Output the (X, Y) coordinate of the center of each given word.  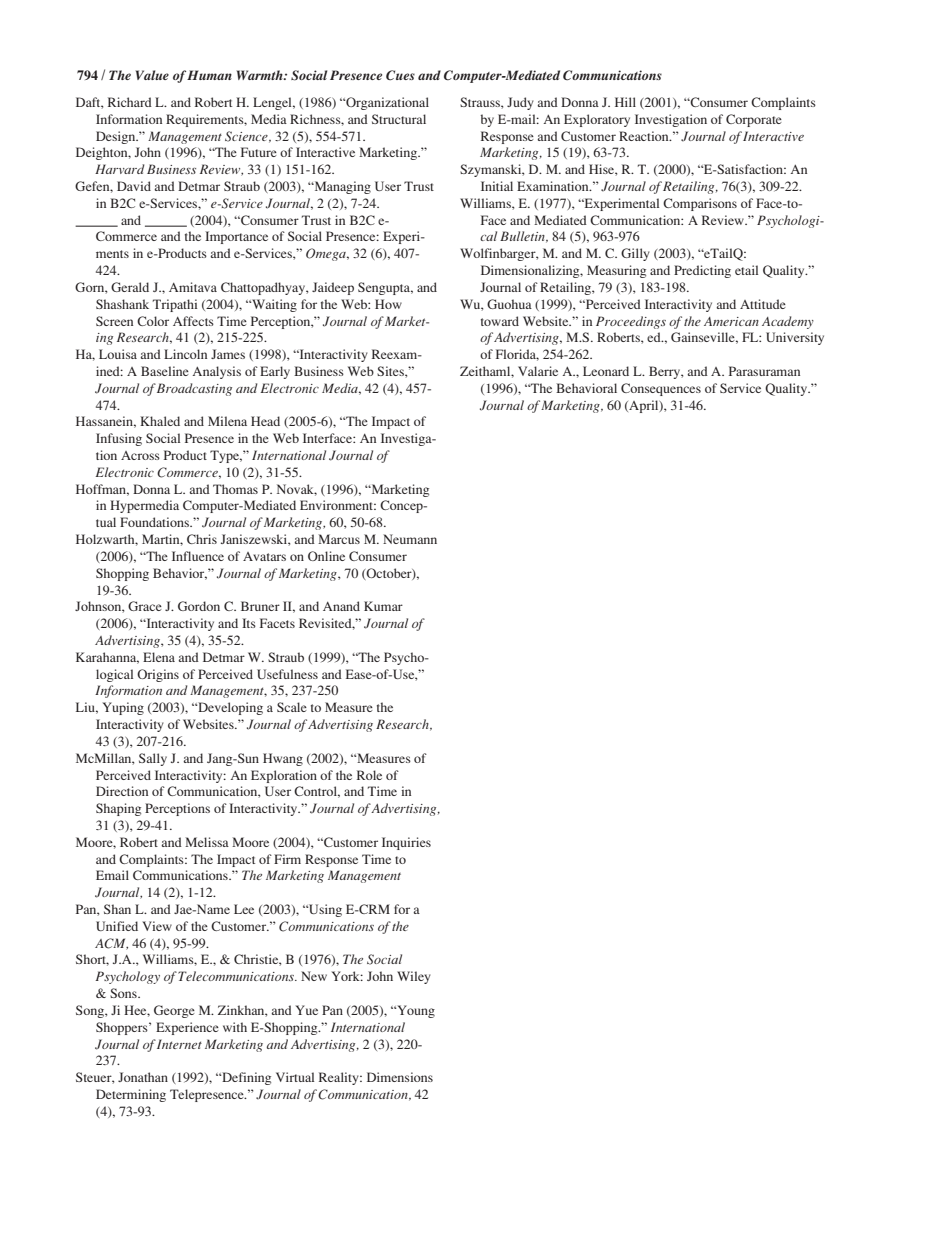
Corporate (754, 120)
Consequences (661, 389)
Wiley (414, 977)
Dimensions (400, 1077)
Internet (179, 1044)
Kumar (383, 606)
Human (209, 75)
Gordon (199, 606)
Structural (399, 119)
